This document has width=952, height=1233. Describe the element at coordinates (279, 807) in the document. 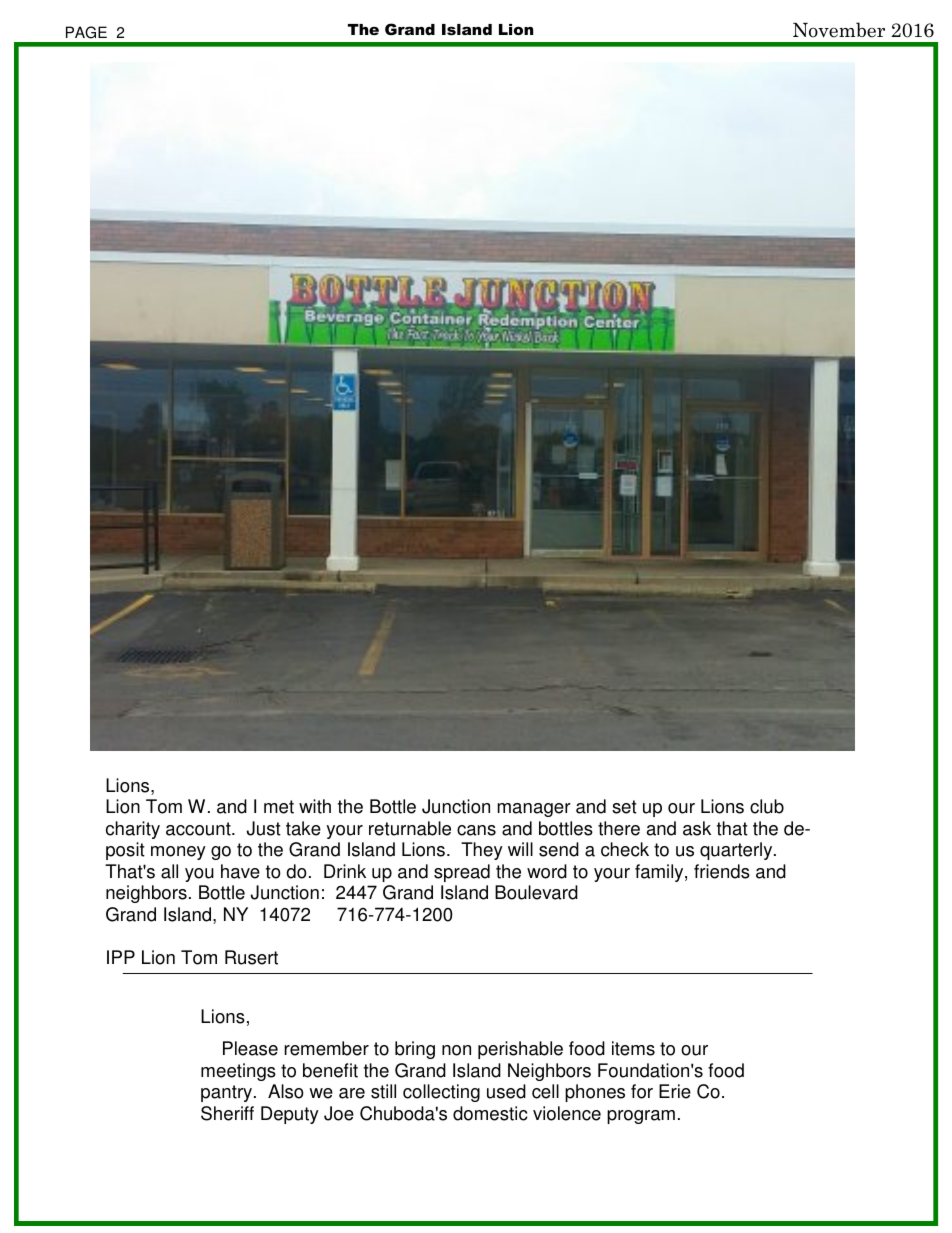

I see `met` at that location.
